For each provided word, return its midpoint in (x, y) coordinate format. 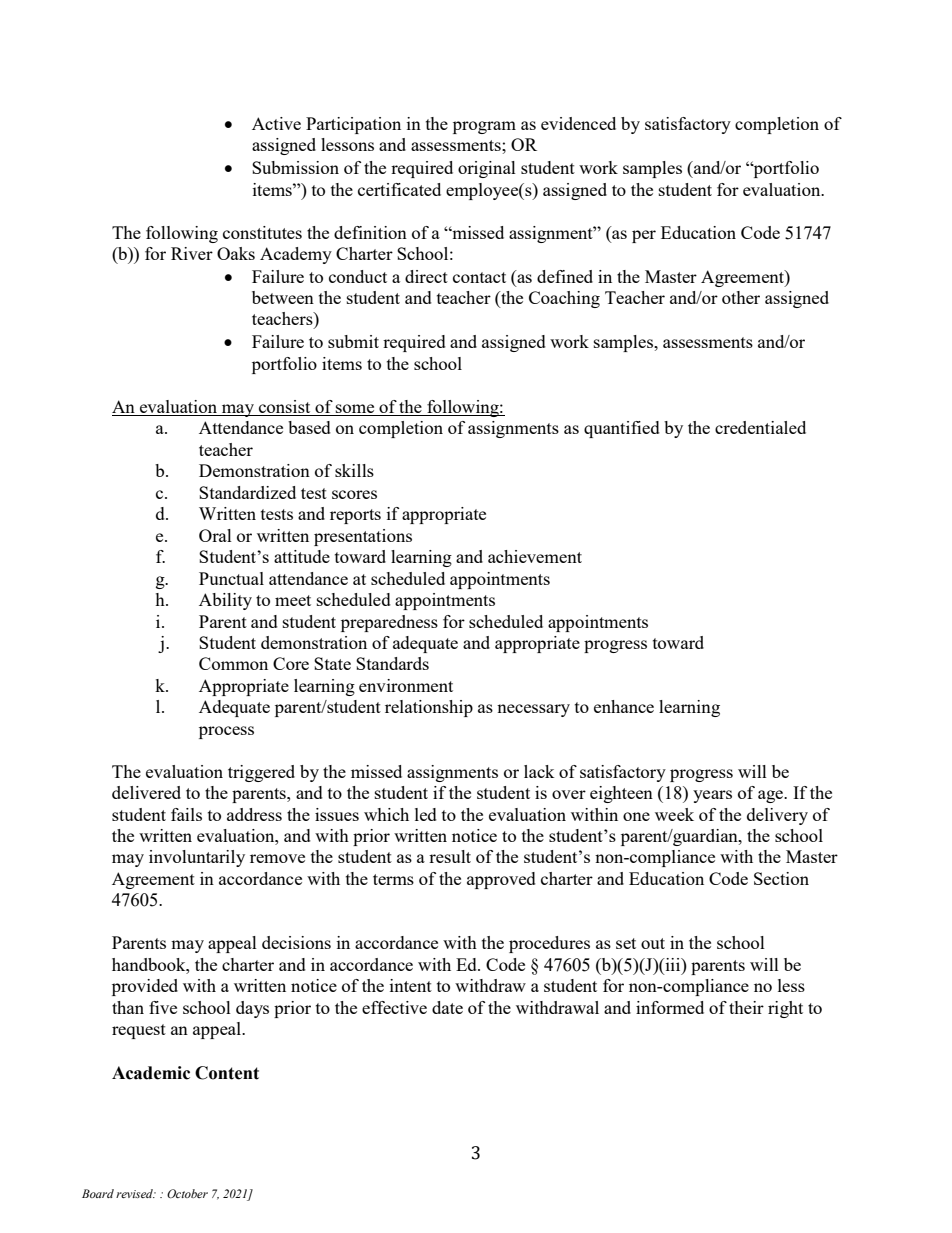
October (187, 1193)
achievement (535, 556)
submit (353, 341)
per (644, 236)
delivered (146, 792)
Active (276, 123)
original (487, 169)
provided (145, 987)
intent (411, 985)
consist (284, 406)
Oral (215, 535)
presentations (363, 537)
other (741, 297)
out (653, 943)
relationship (429, 708)
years (712, 796)
